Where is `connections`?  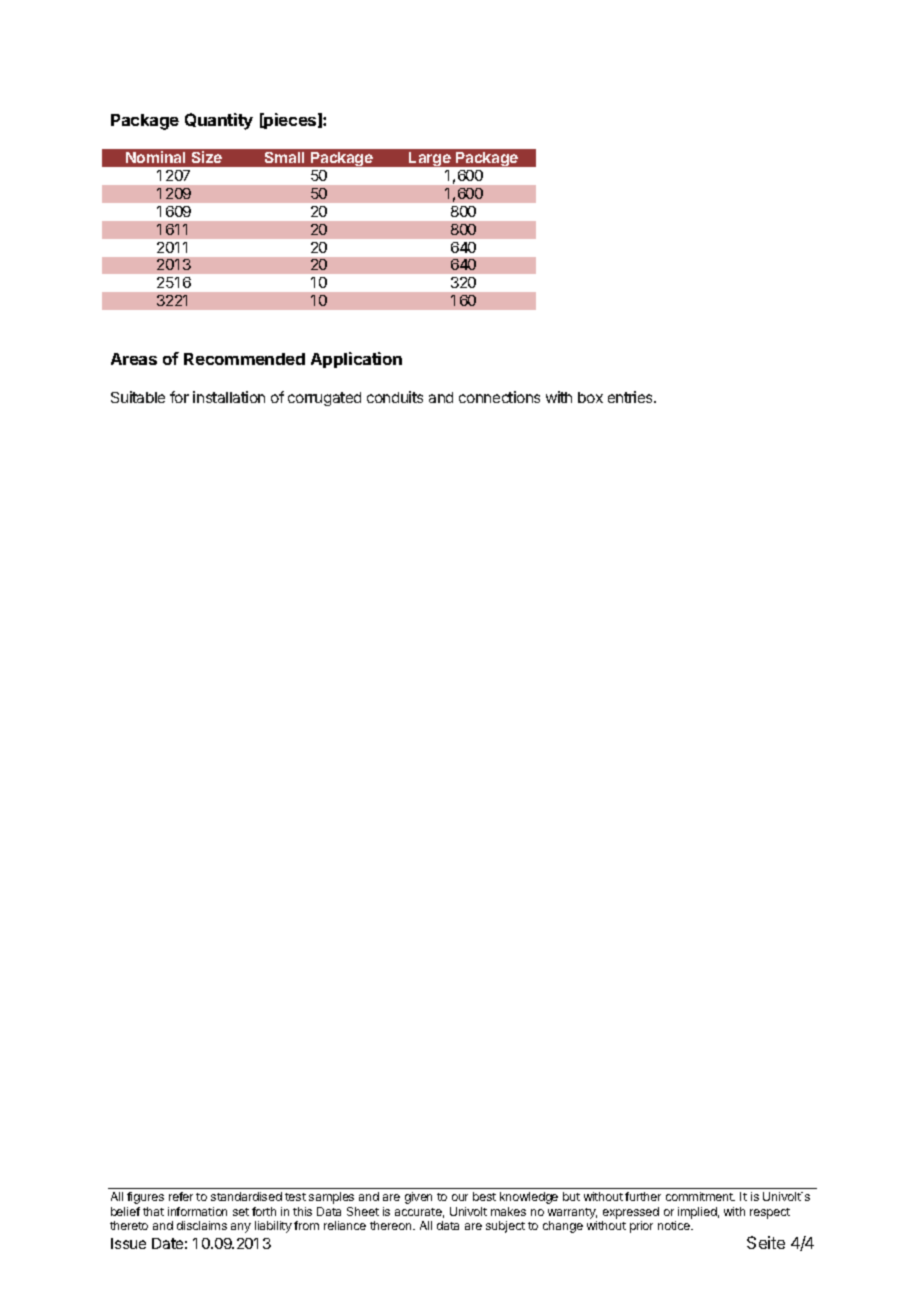 connections is located at coordinates (499, 397).
